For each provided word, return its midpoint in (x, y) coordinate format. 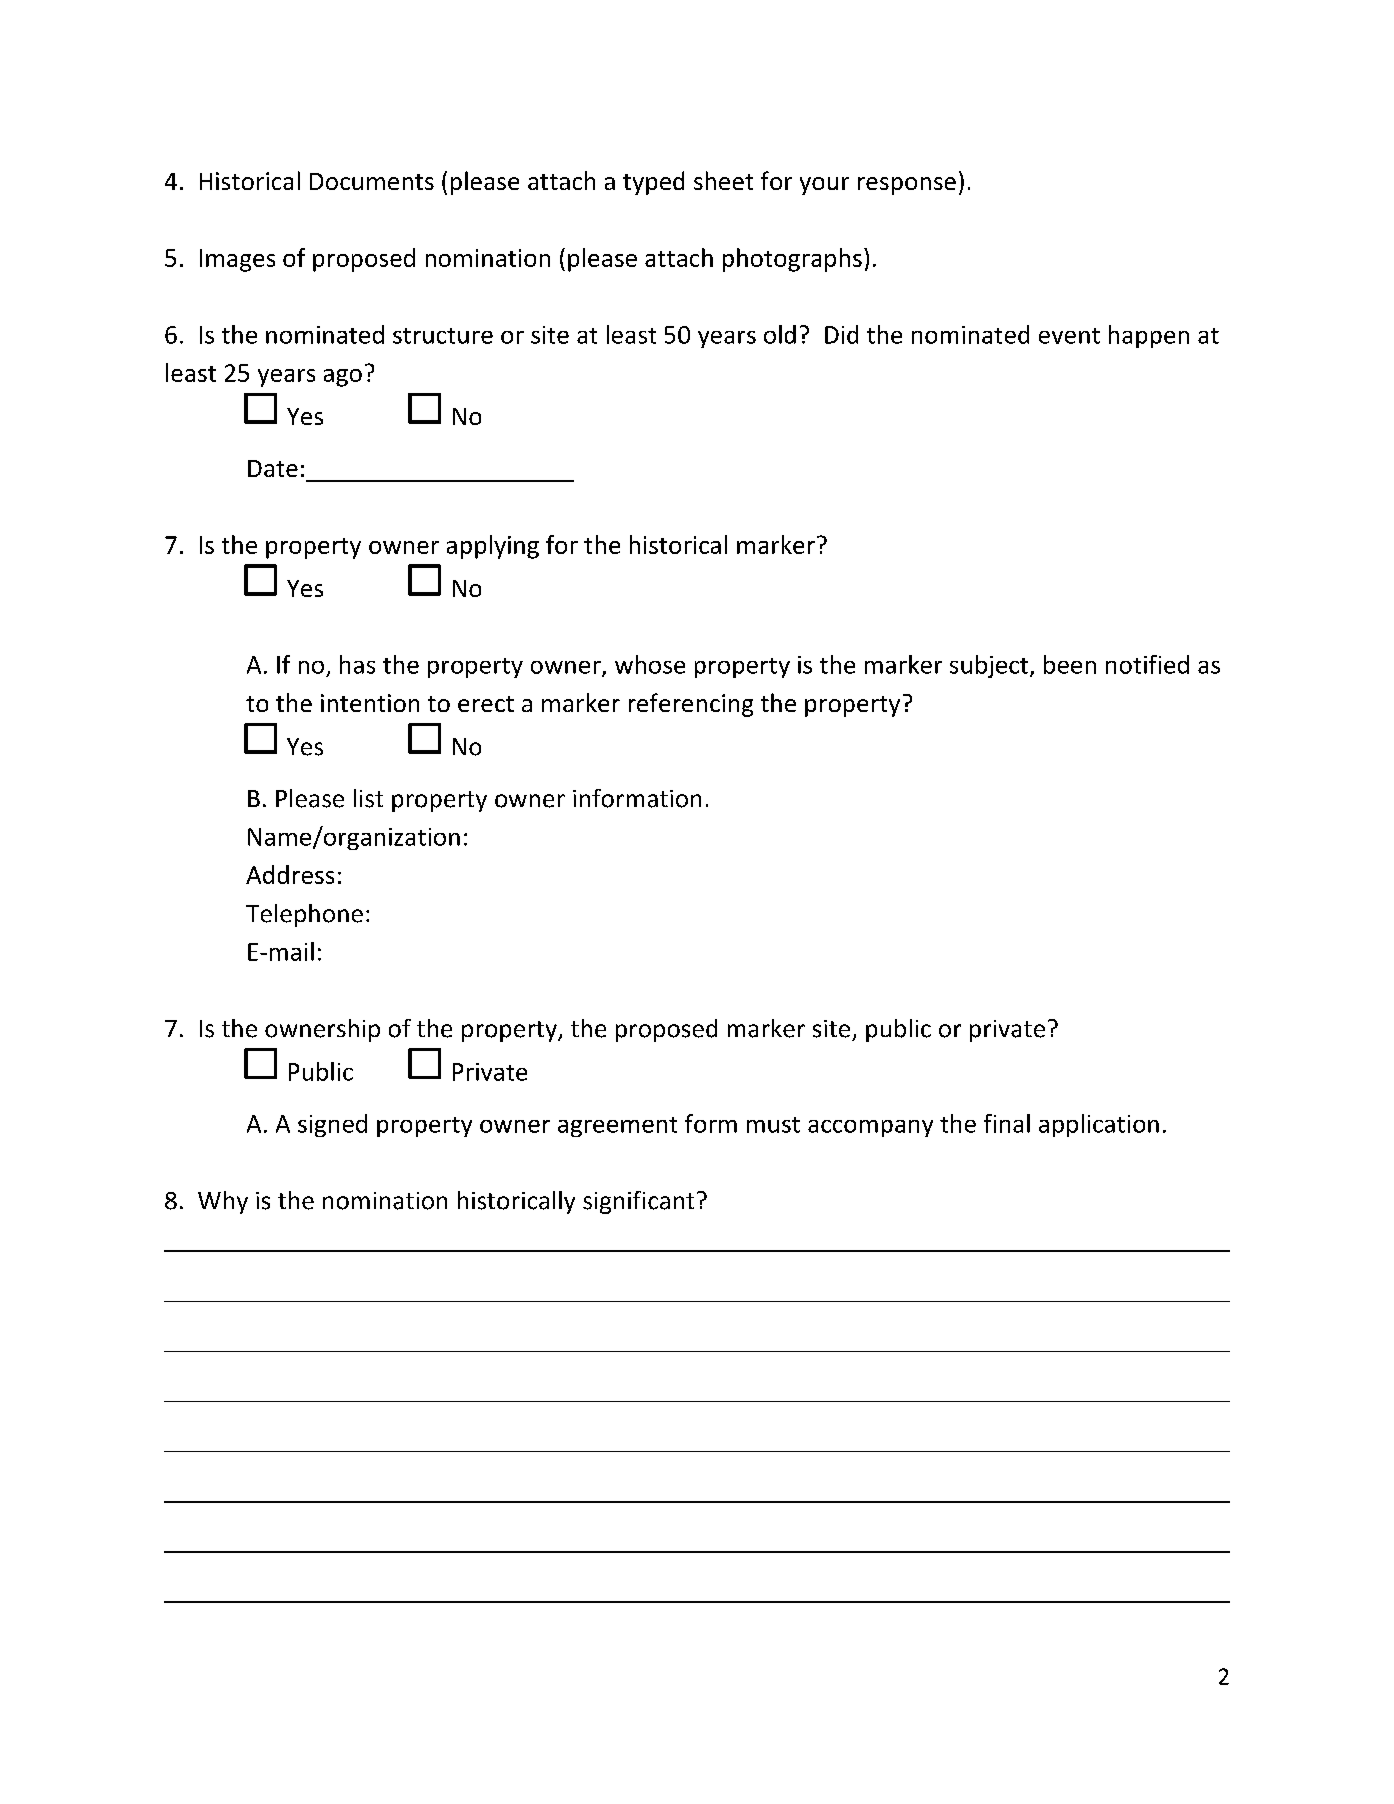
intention (370, 703)
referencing (691, 705)
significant (638, 1202)
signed (332, 1125)
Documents (372, 181)
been (1070, 664)
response (907, 186)
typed (653, 183)
